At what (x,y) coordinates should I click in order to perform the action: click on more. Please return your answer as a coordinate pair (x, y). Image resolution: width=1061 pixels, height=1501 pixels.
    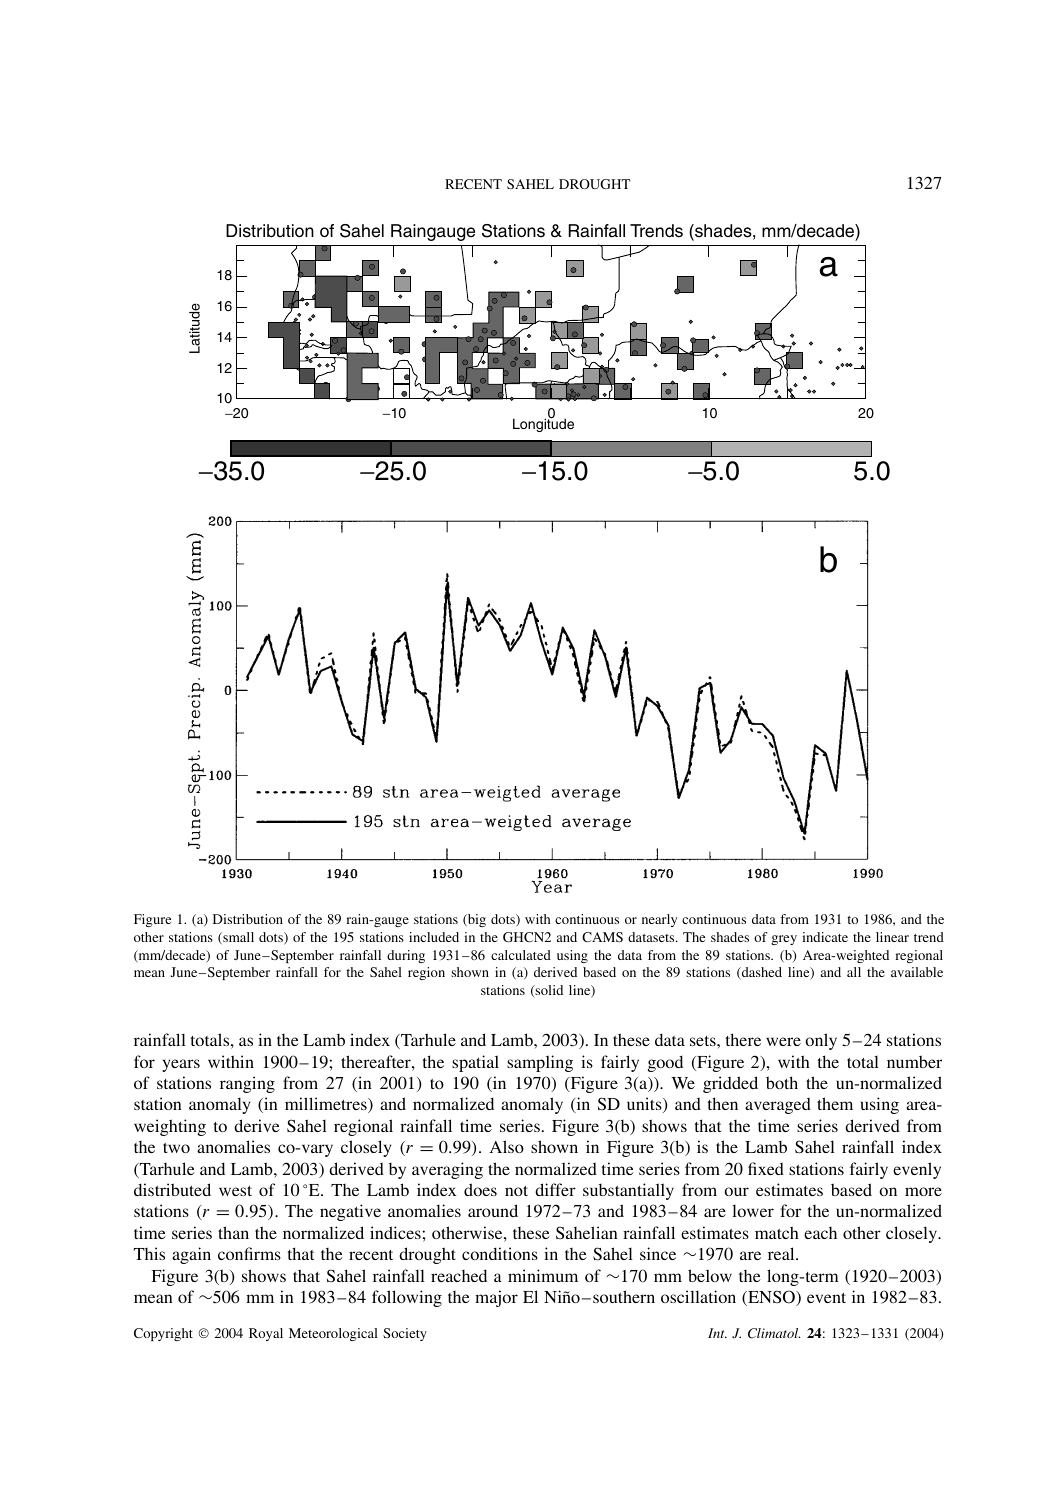
    Looking at the image, I should click on (923, 1191).
